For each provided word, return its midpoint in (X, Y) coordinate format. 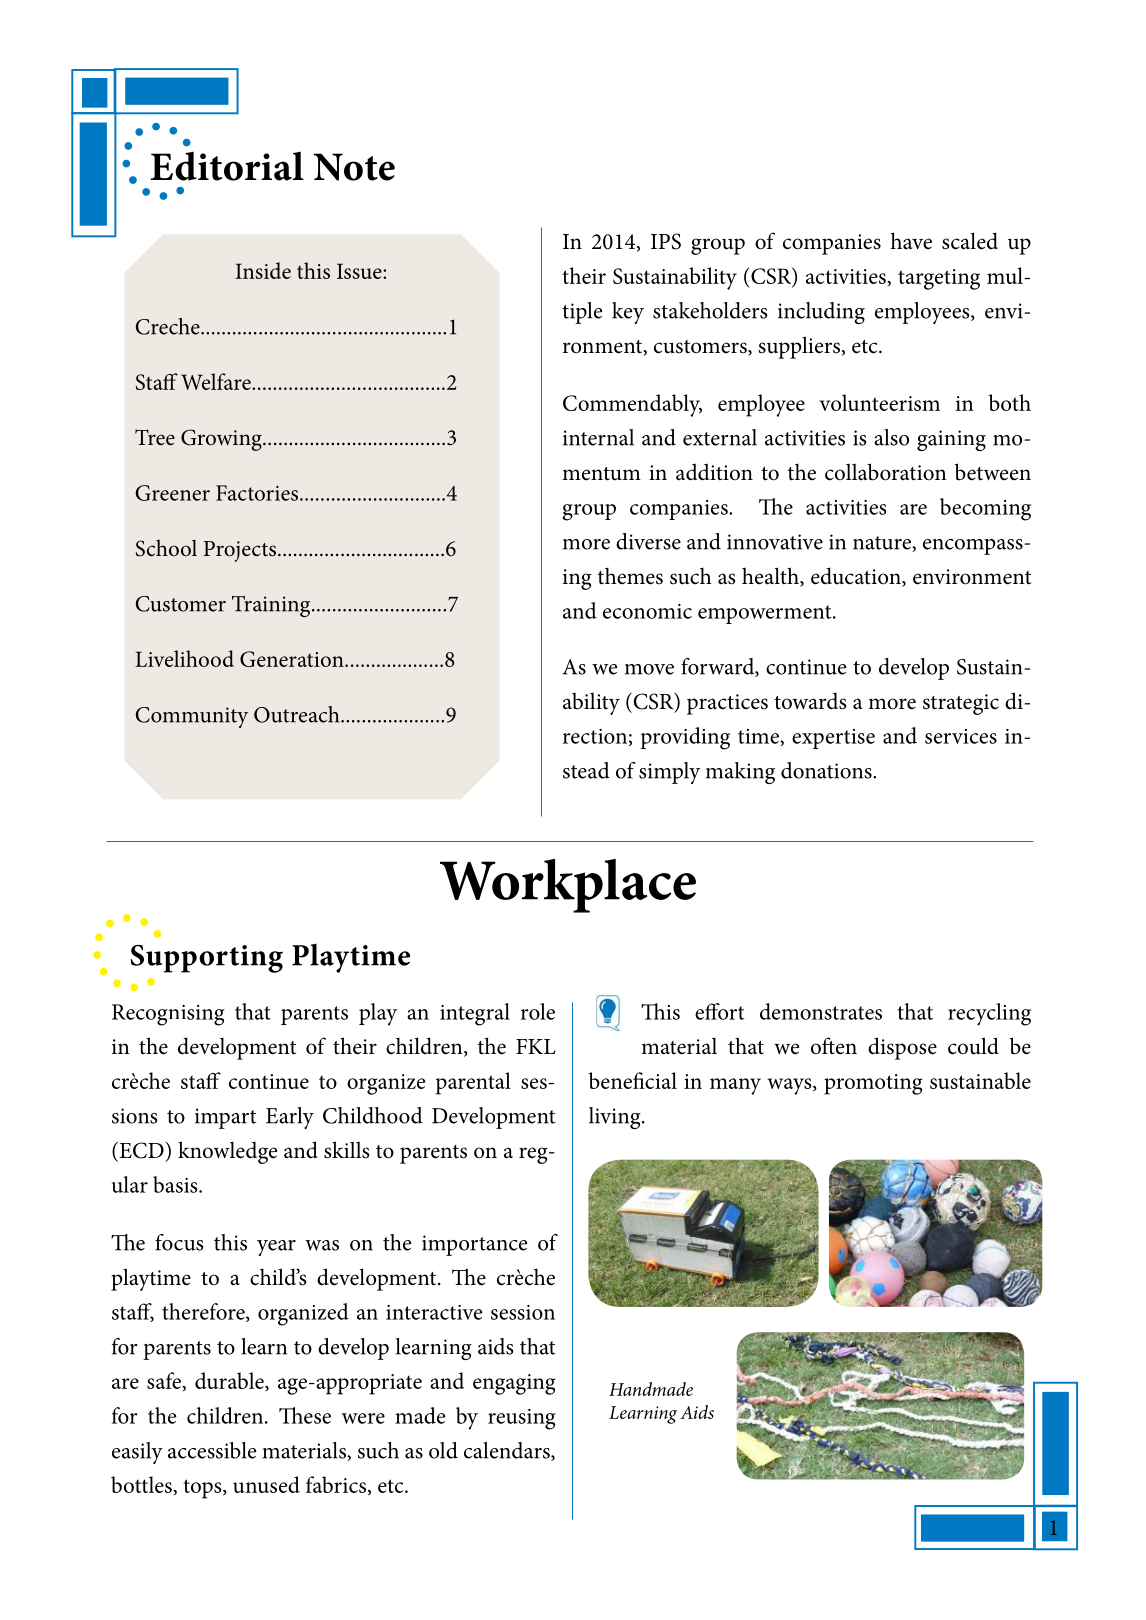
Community (192, 717)
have (911, 241)
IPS (666, 241)
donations (827, 770)
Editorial (227, 166)
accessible (212, 1450)
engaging (514, 1384)
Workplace (568, 885)
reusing (522, 1419)
